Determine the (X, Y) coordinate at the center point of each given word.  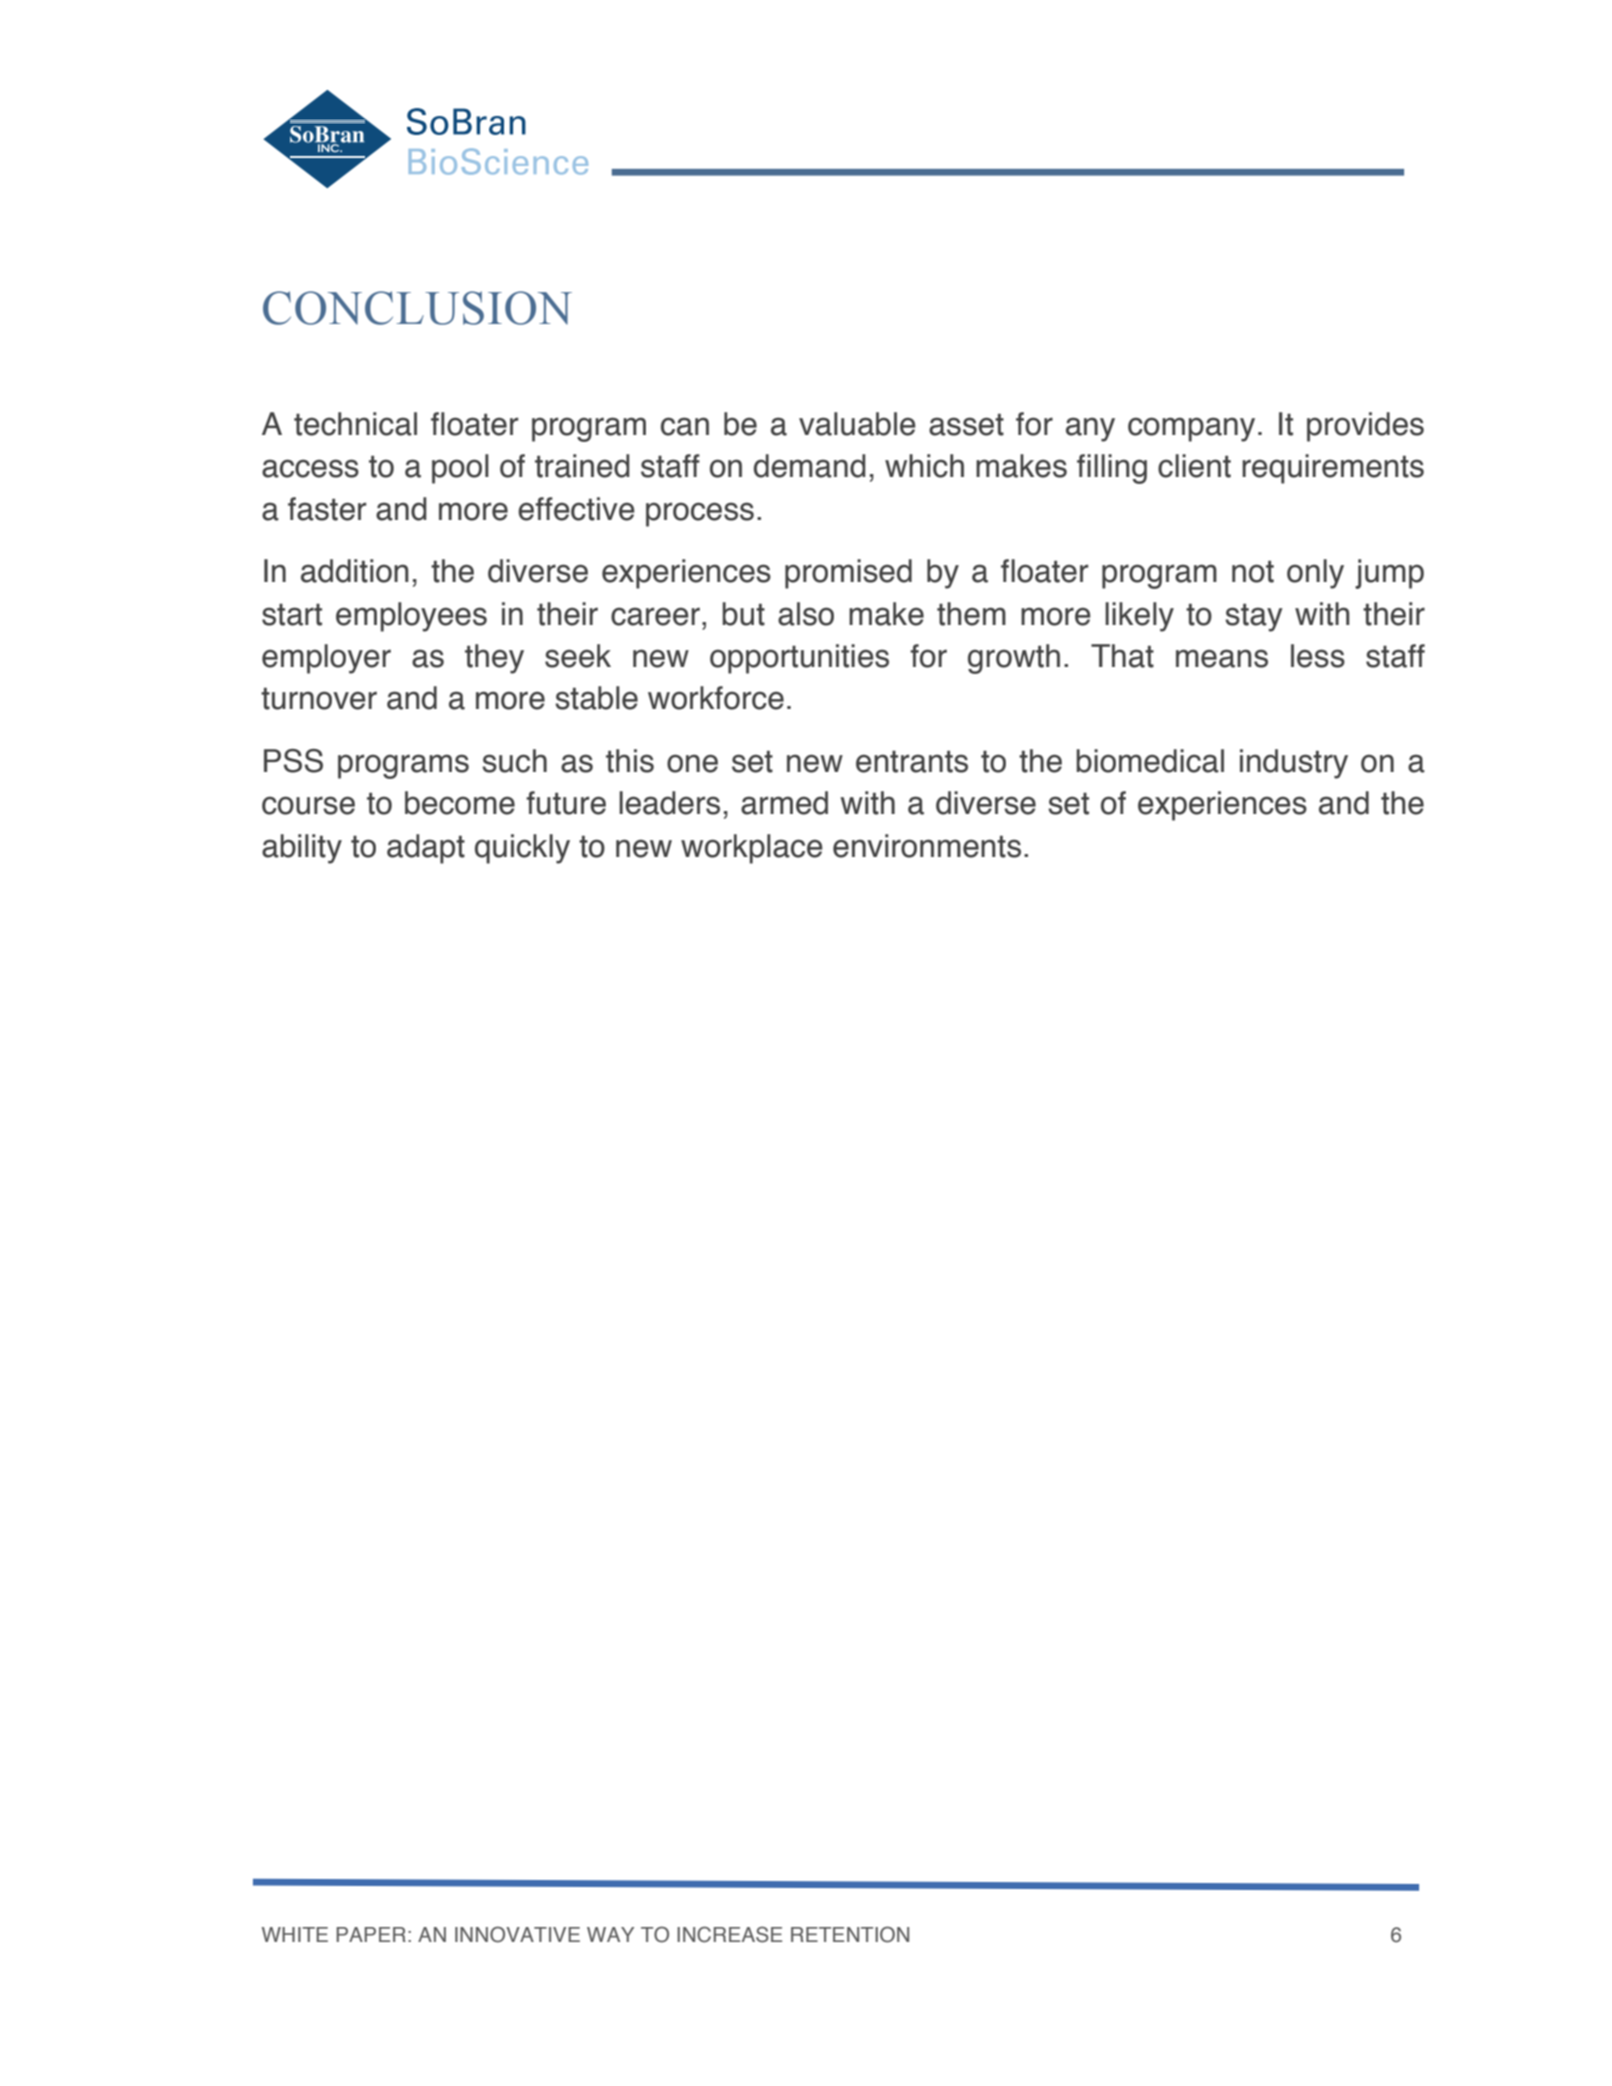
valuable (857, 424)
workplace (752, 849)
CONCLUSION (417, 308)
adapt (426, 849)
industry (1294, 764)
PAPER (371, 1934)
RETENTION (850, 1934)
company (1191, 429)
